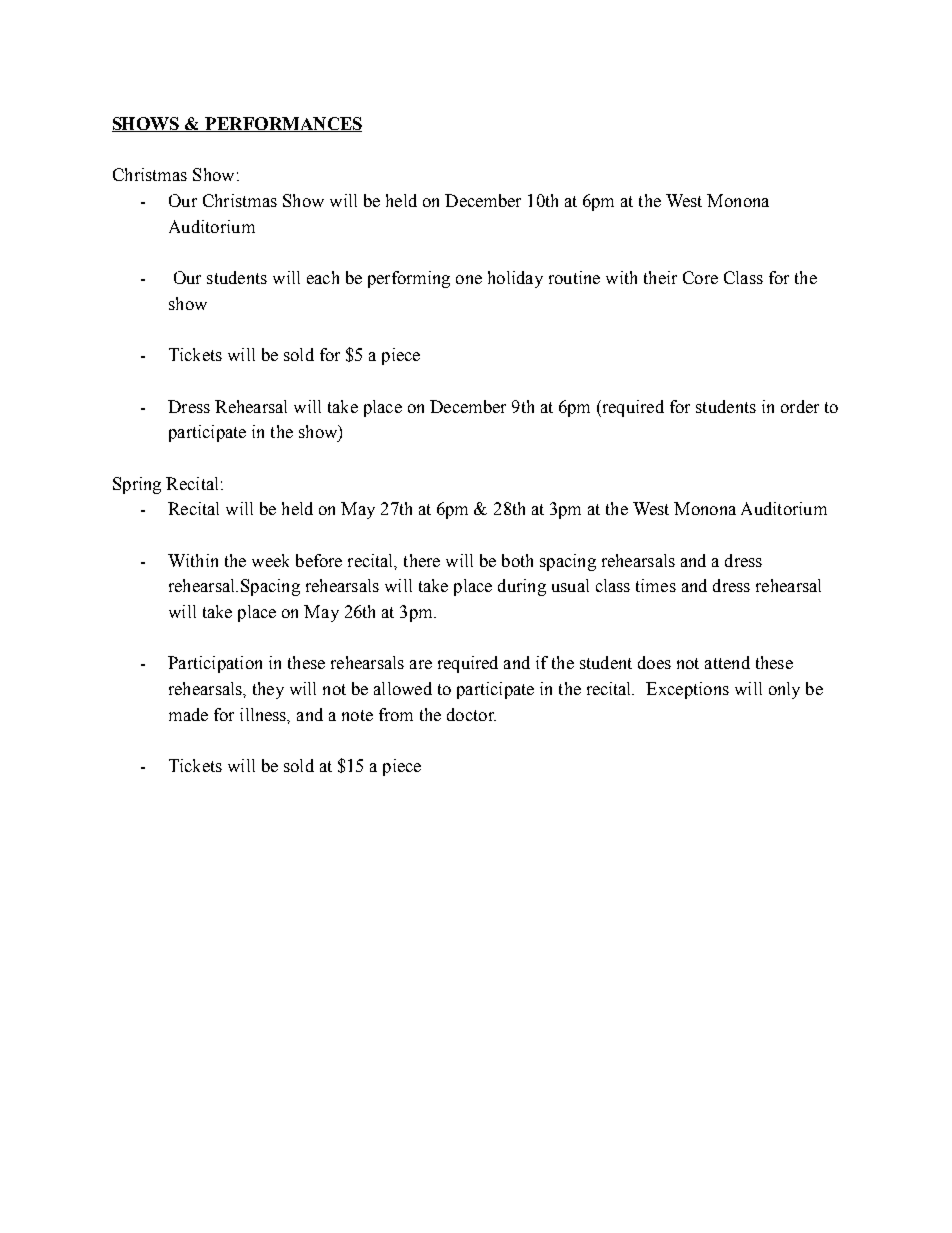 The width and height of the page is (952, 1233). I want to click on week, so click(270, 560).
